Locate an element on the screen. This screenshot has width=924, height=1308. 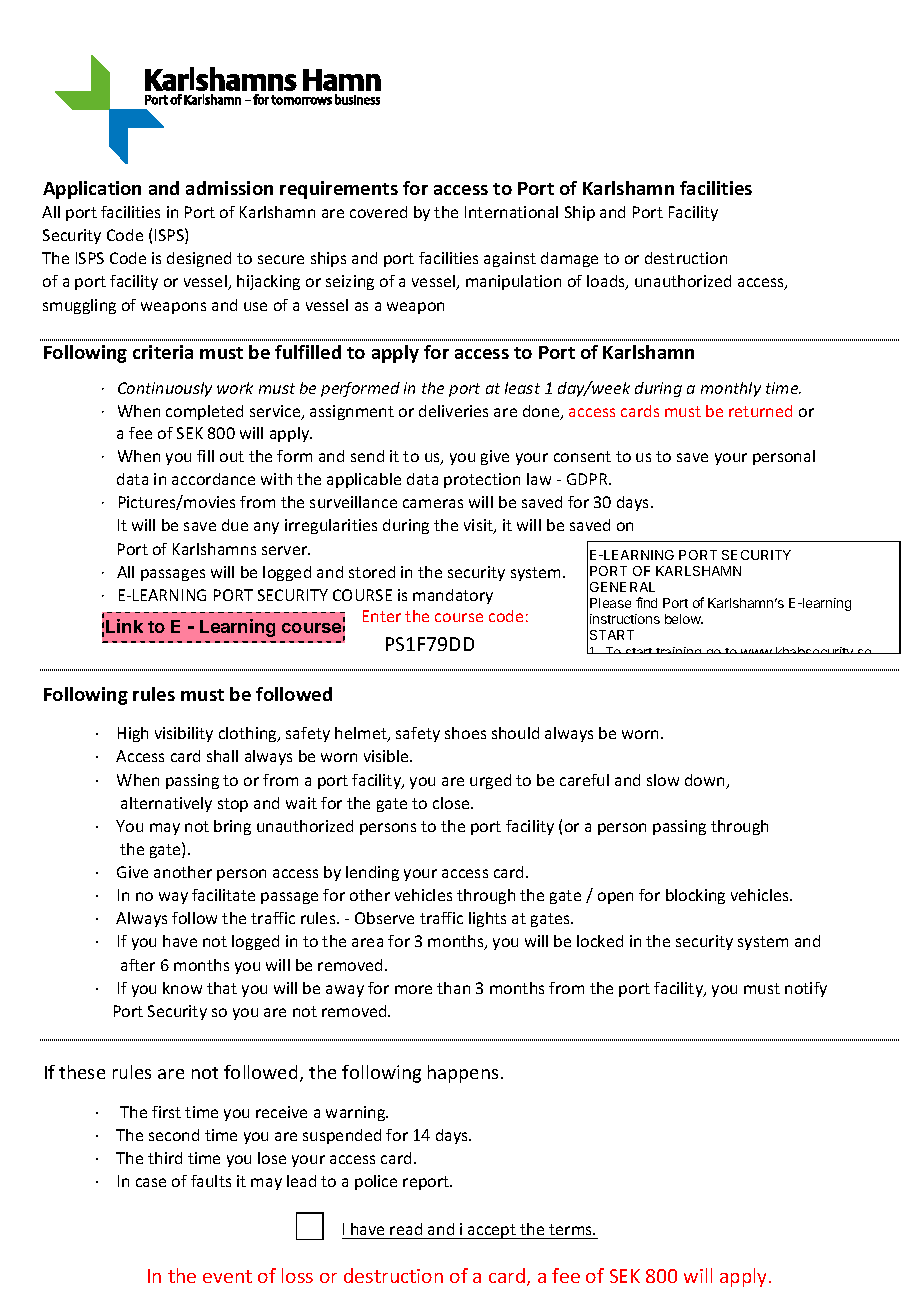
shoes is located at coordinates (465, 733).
